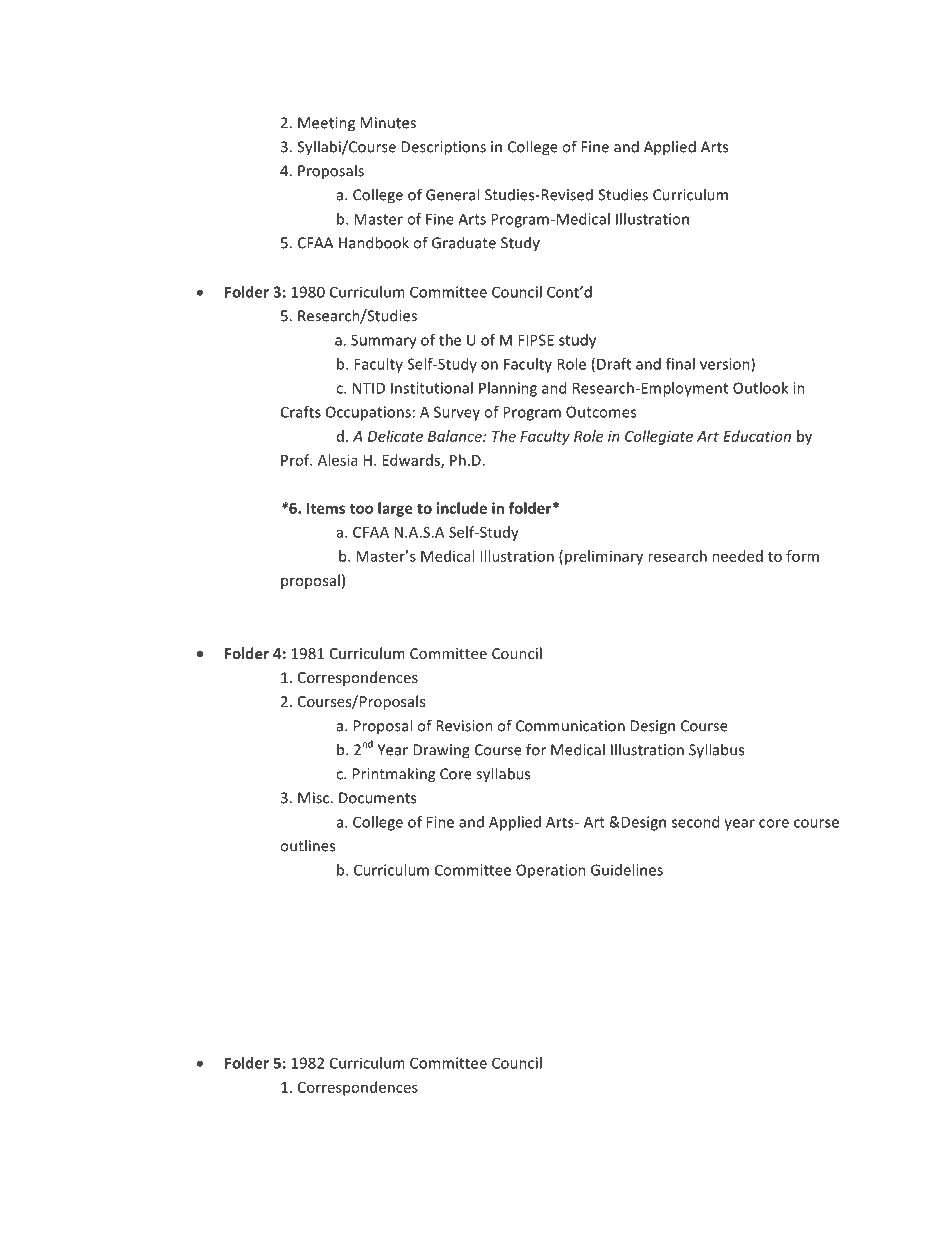 Image resolution: width=952 pixels, height=1233 pixels. I want to click on version, so click(726, 365).
